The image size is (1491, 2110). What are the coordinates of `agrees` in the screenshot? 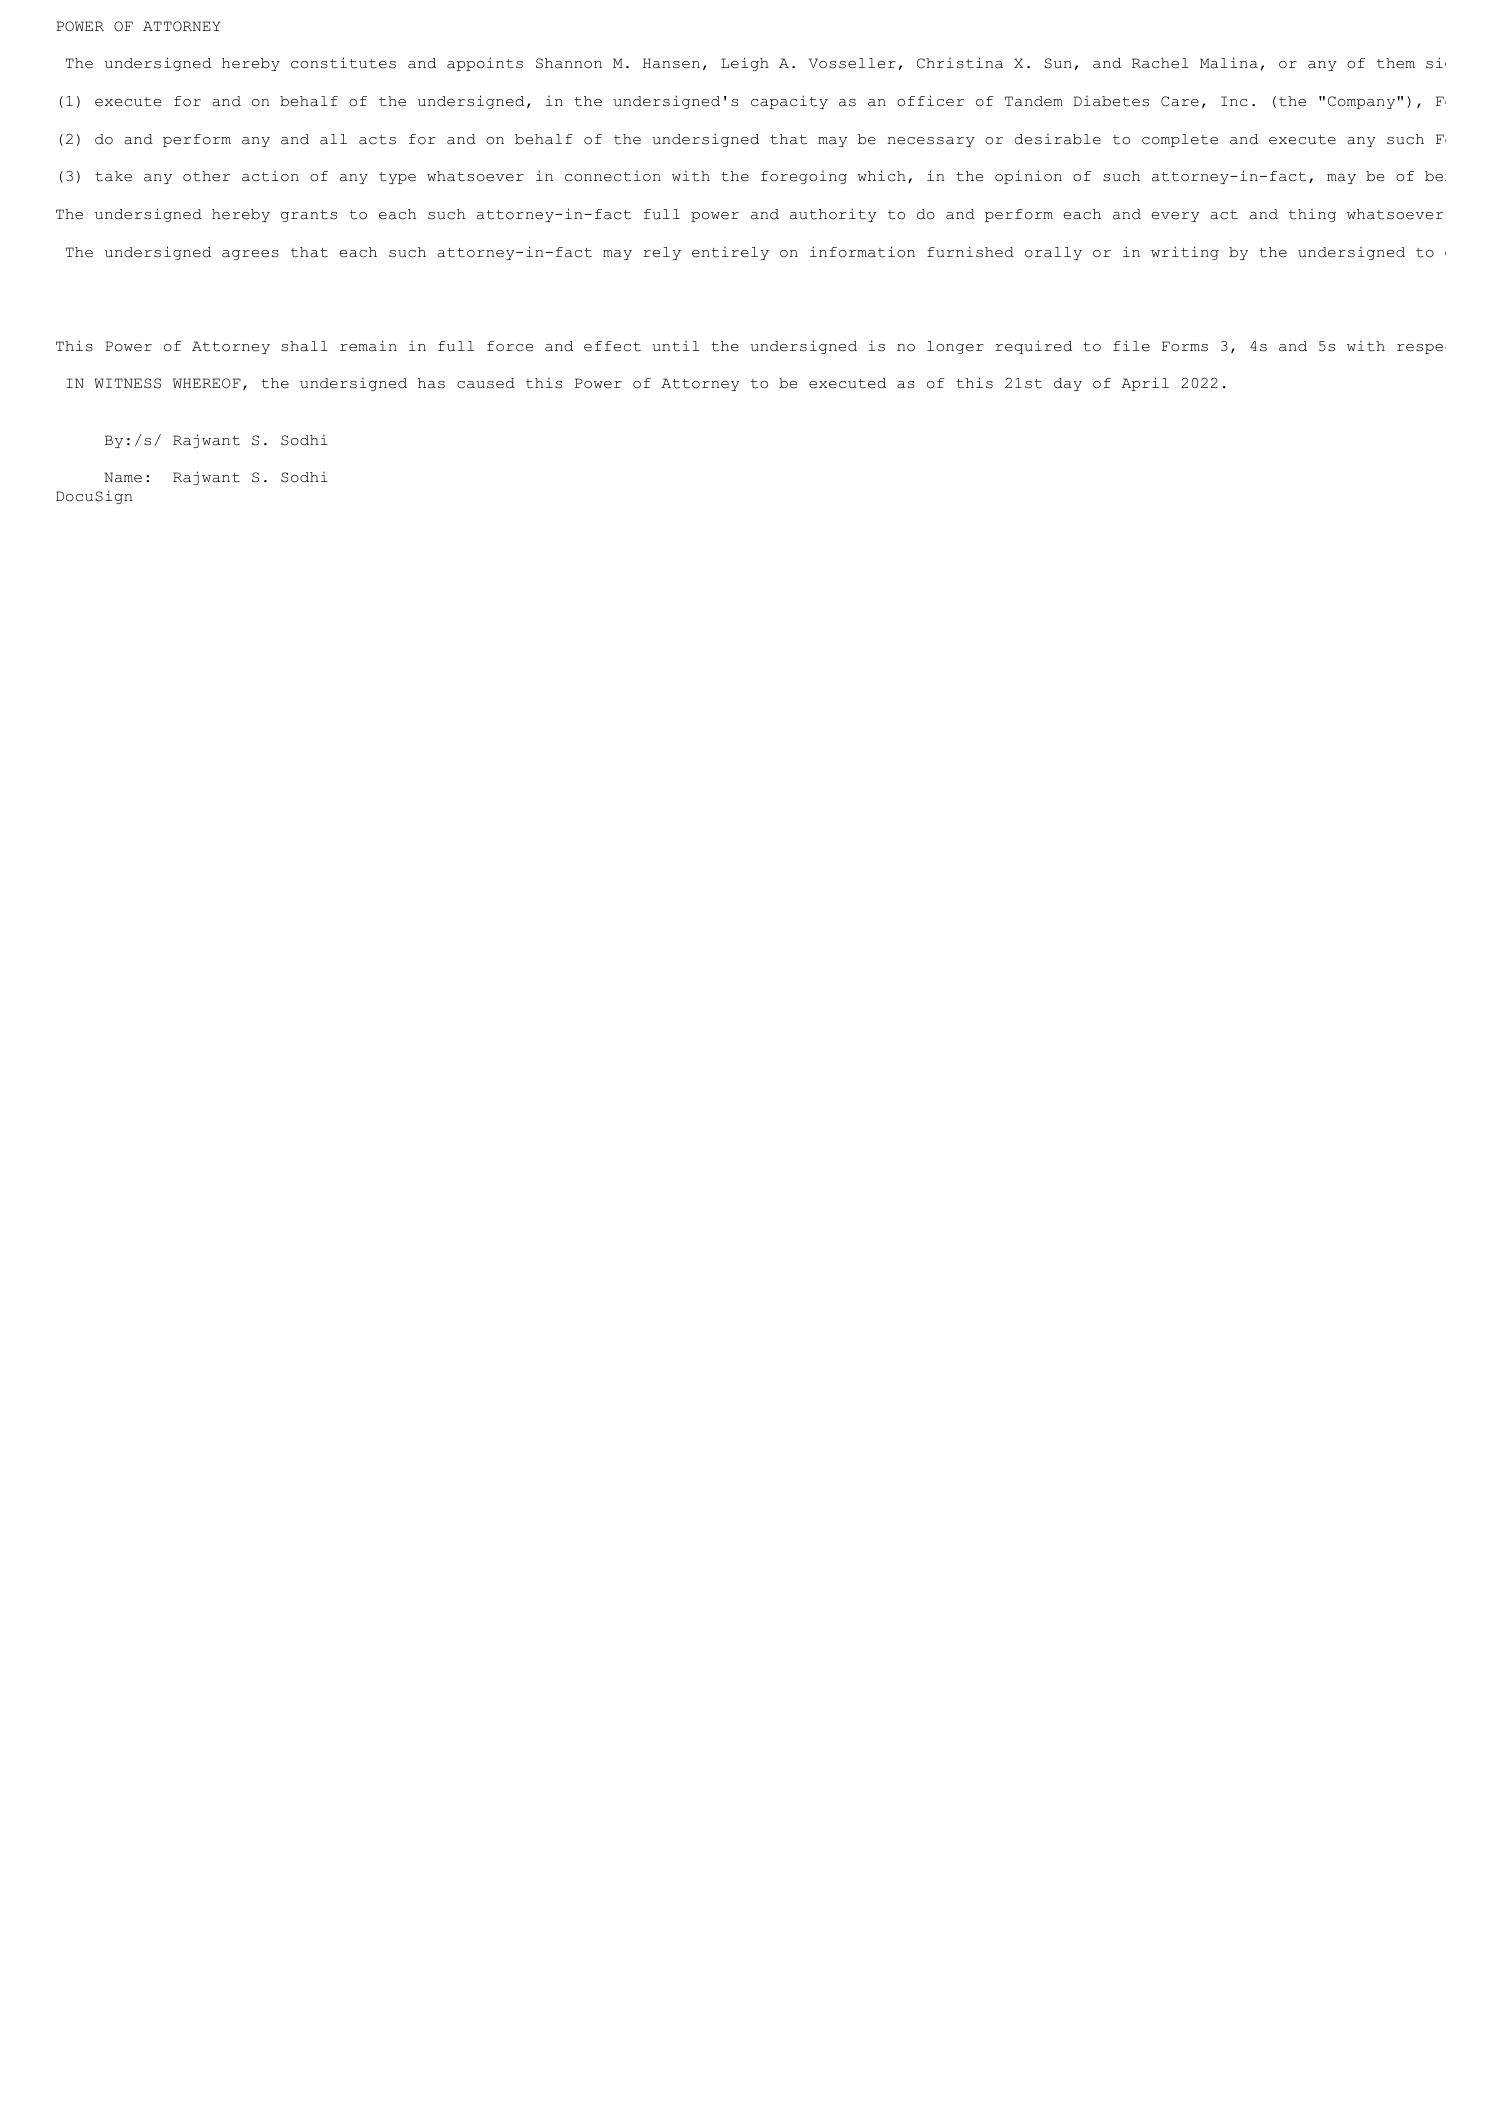 It's located at (250, 255).
